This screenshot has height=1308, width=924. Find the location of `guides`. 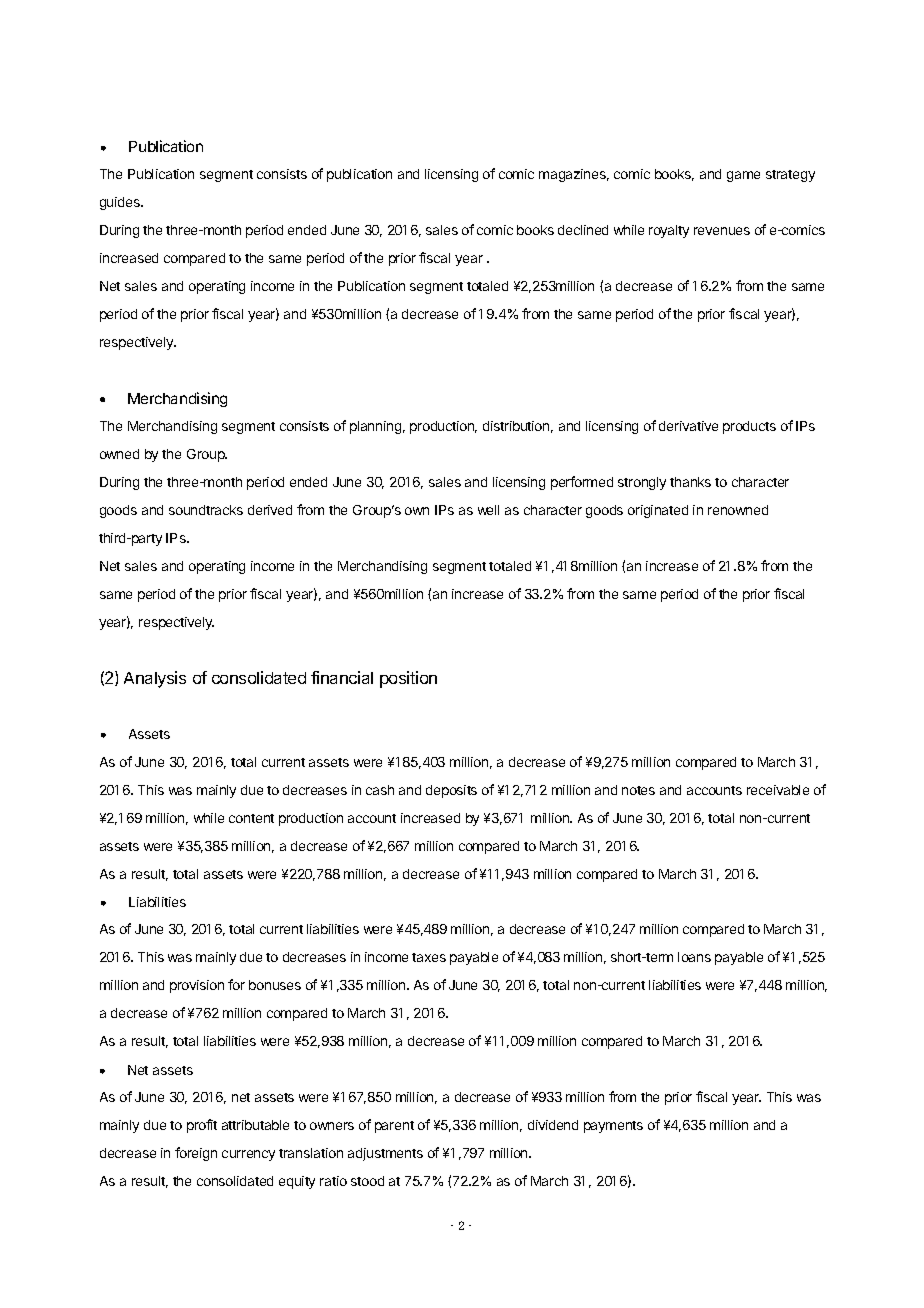

guides is located at coordinates (121, 203).
